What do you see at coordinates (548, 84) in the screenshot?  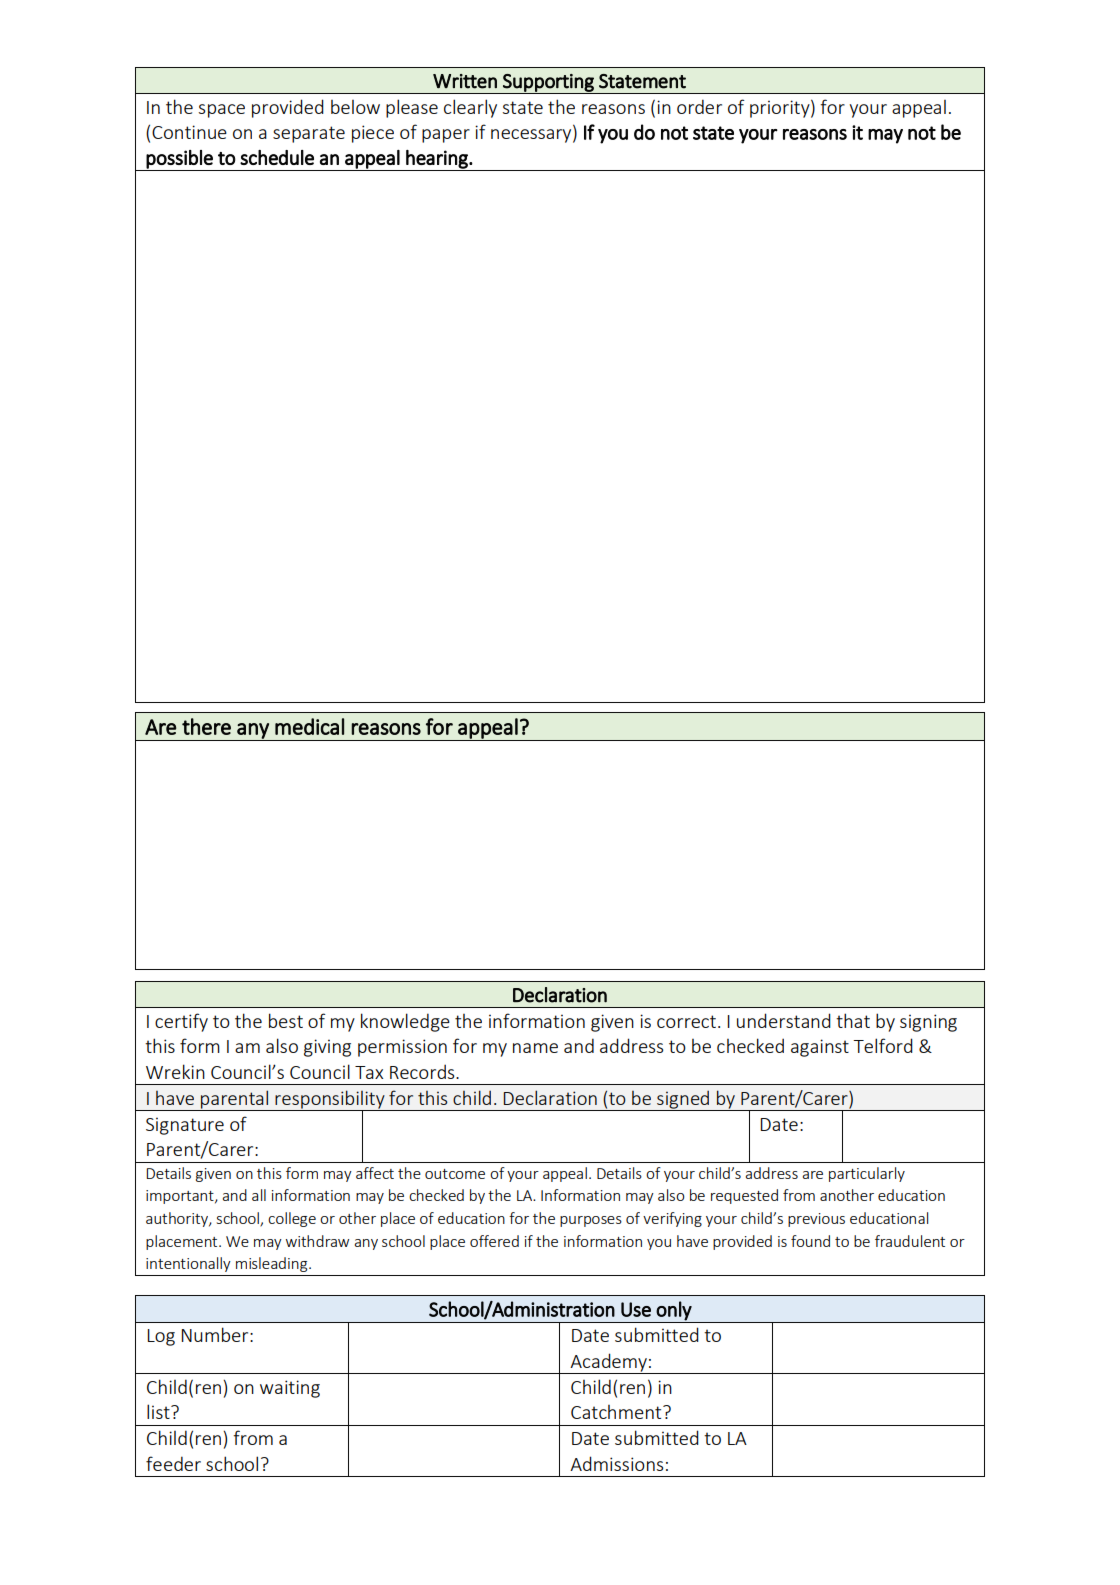 I see `Supporting` at bounding box center [548, 84].
